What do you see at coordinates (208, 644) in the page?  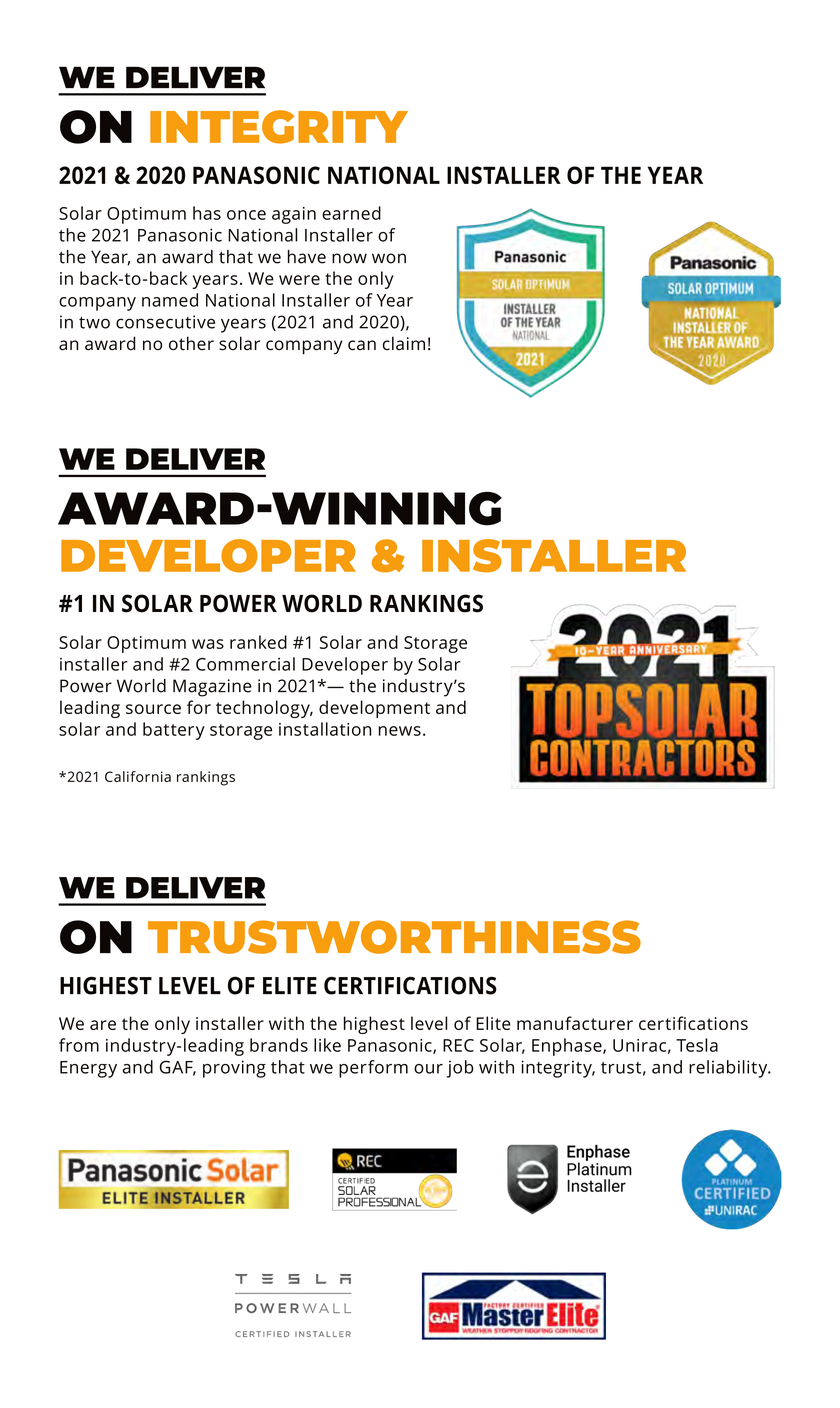 I see `was` at bounding box center [208, 644].
